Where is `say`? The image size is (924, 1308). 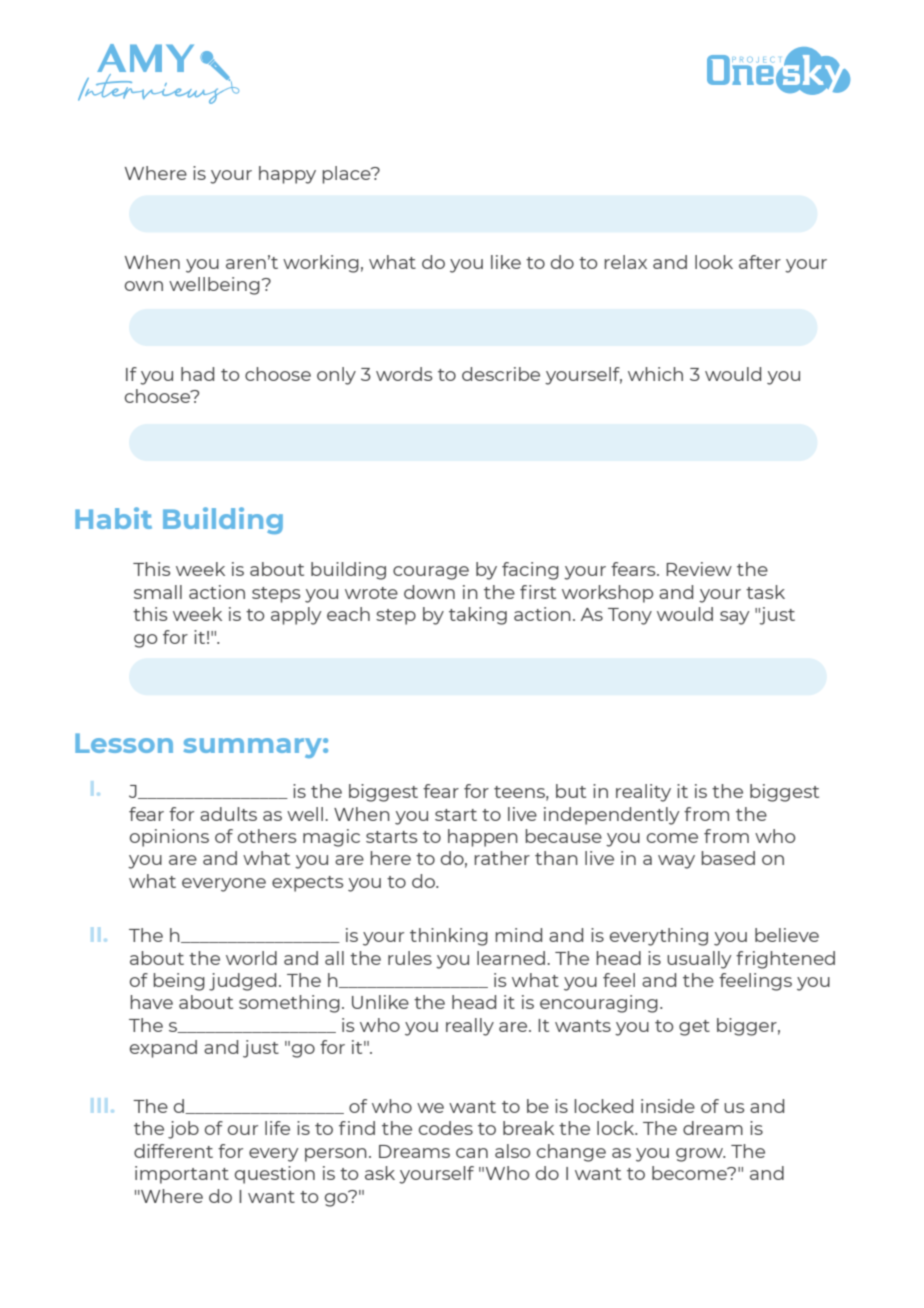 say is located at coordinates (735, 618).
